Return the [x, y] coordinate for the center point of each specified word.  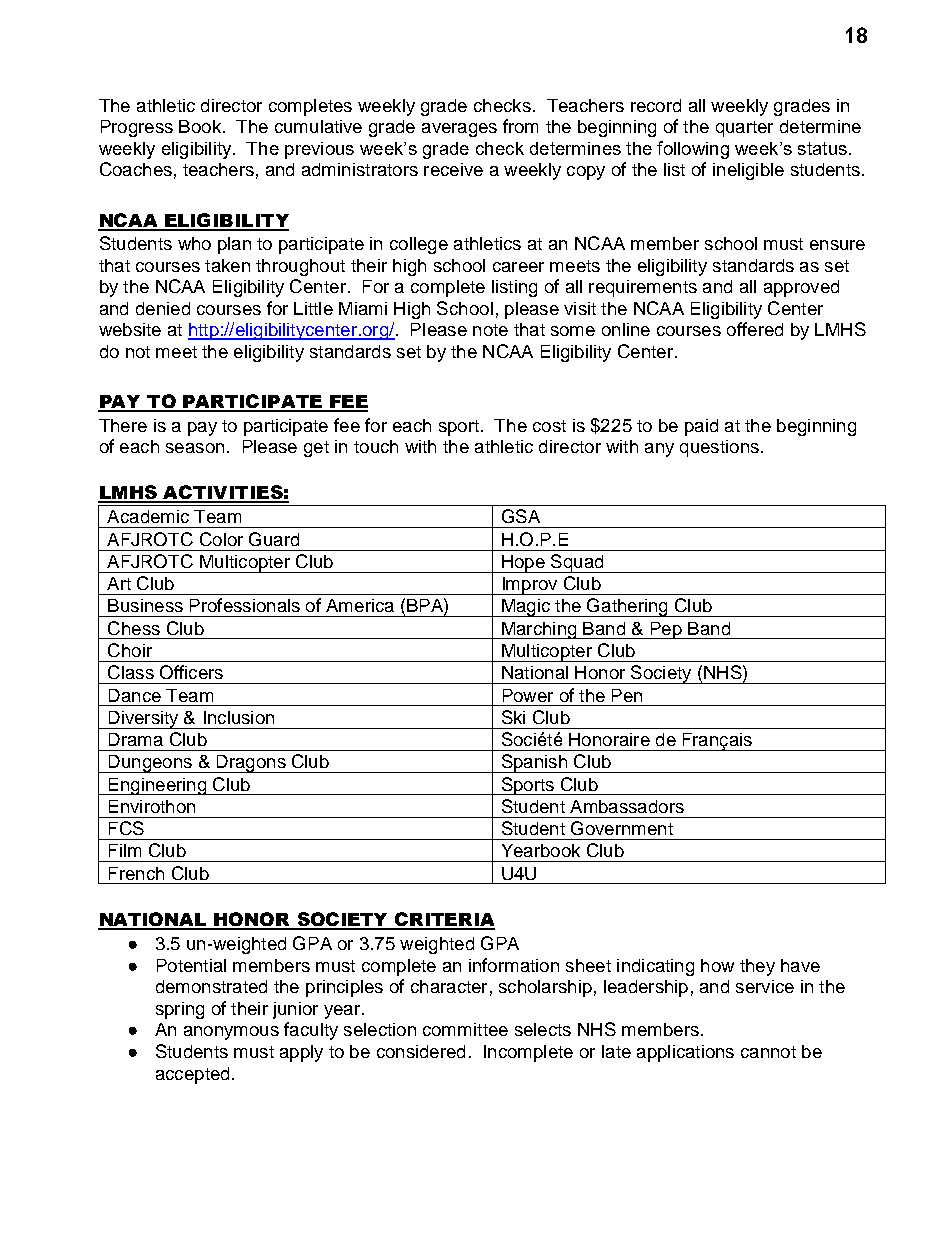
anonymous [231, 1033]
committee [465, 1029]
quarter [744, 129]
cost [549, 426]
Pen [627, 695]
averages [459, 130]
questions [719, 448]
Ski [513, 717]
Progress [137, 128]
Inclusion [239, 717]
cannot [768, 1052]
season [195, 448]
